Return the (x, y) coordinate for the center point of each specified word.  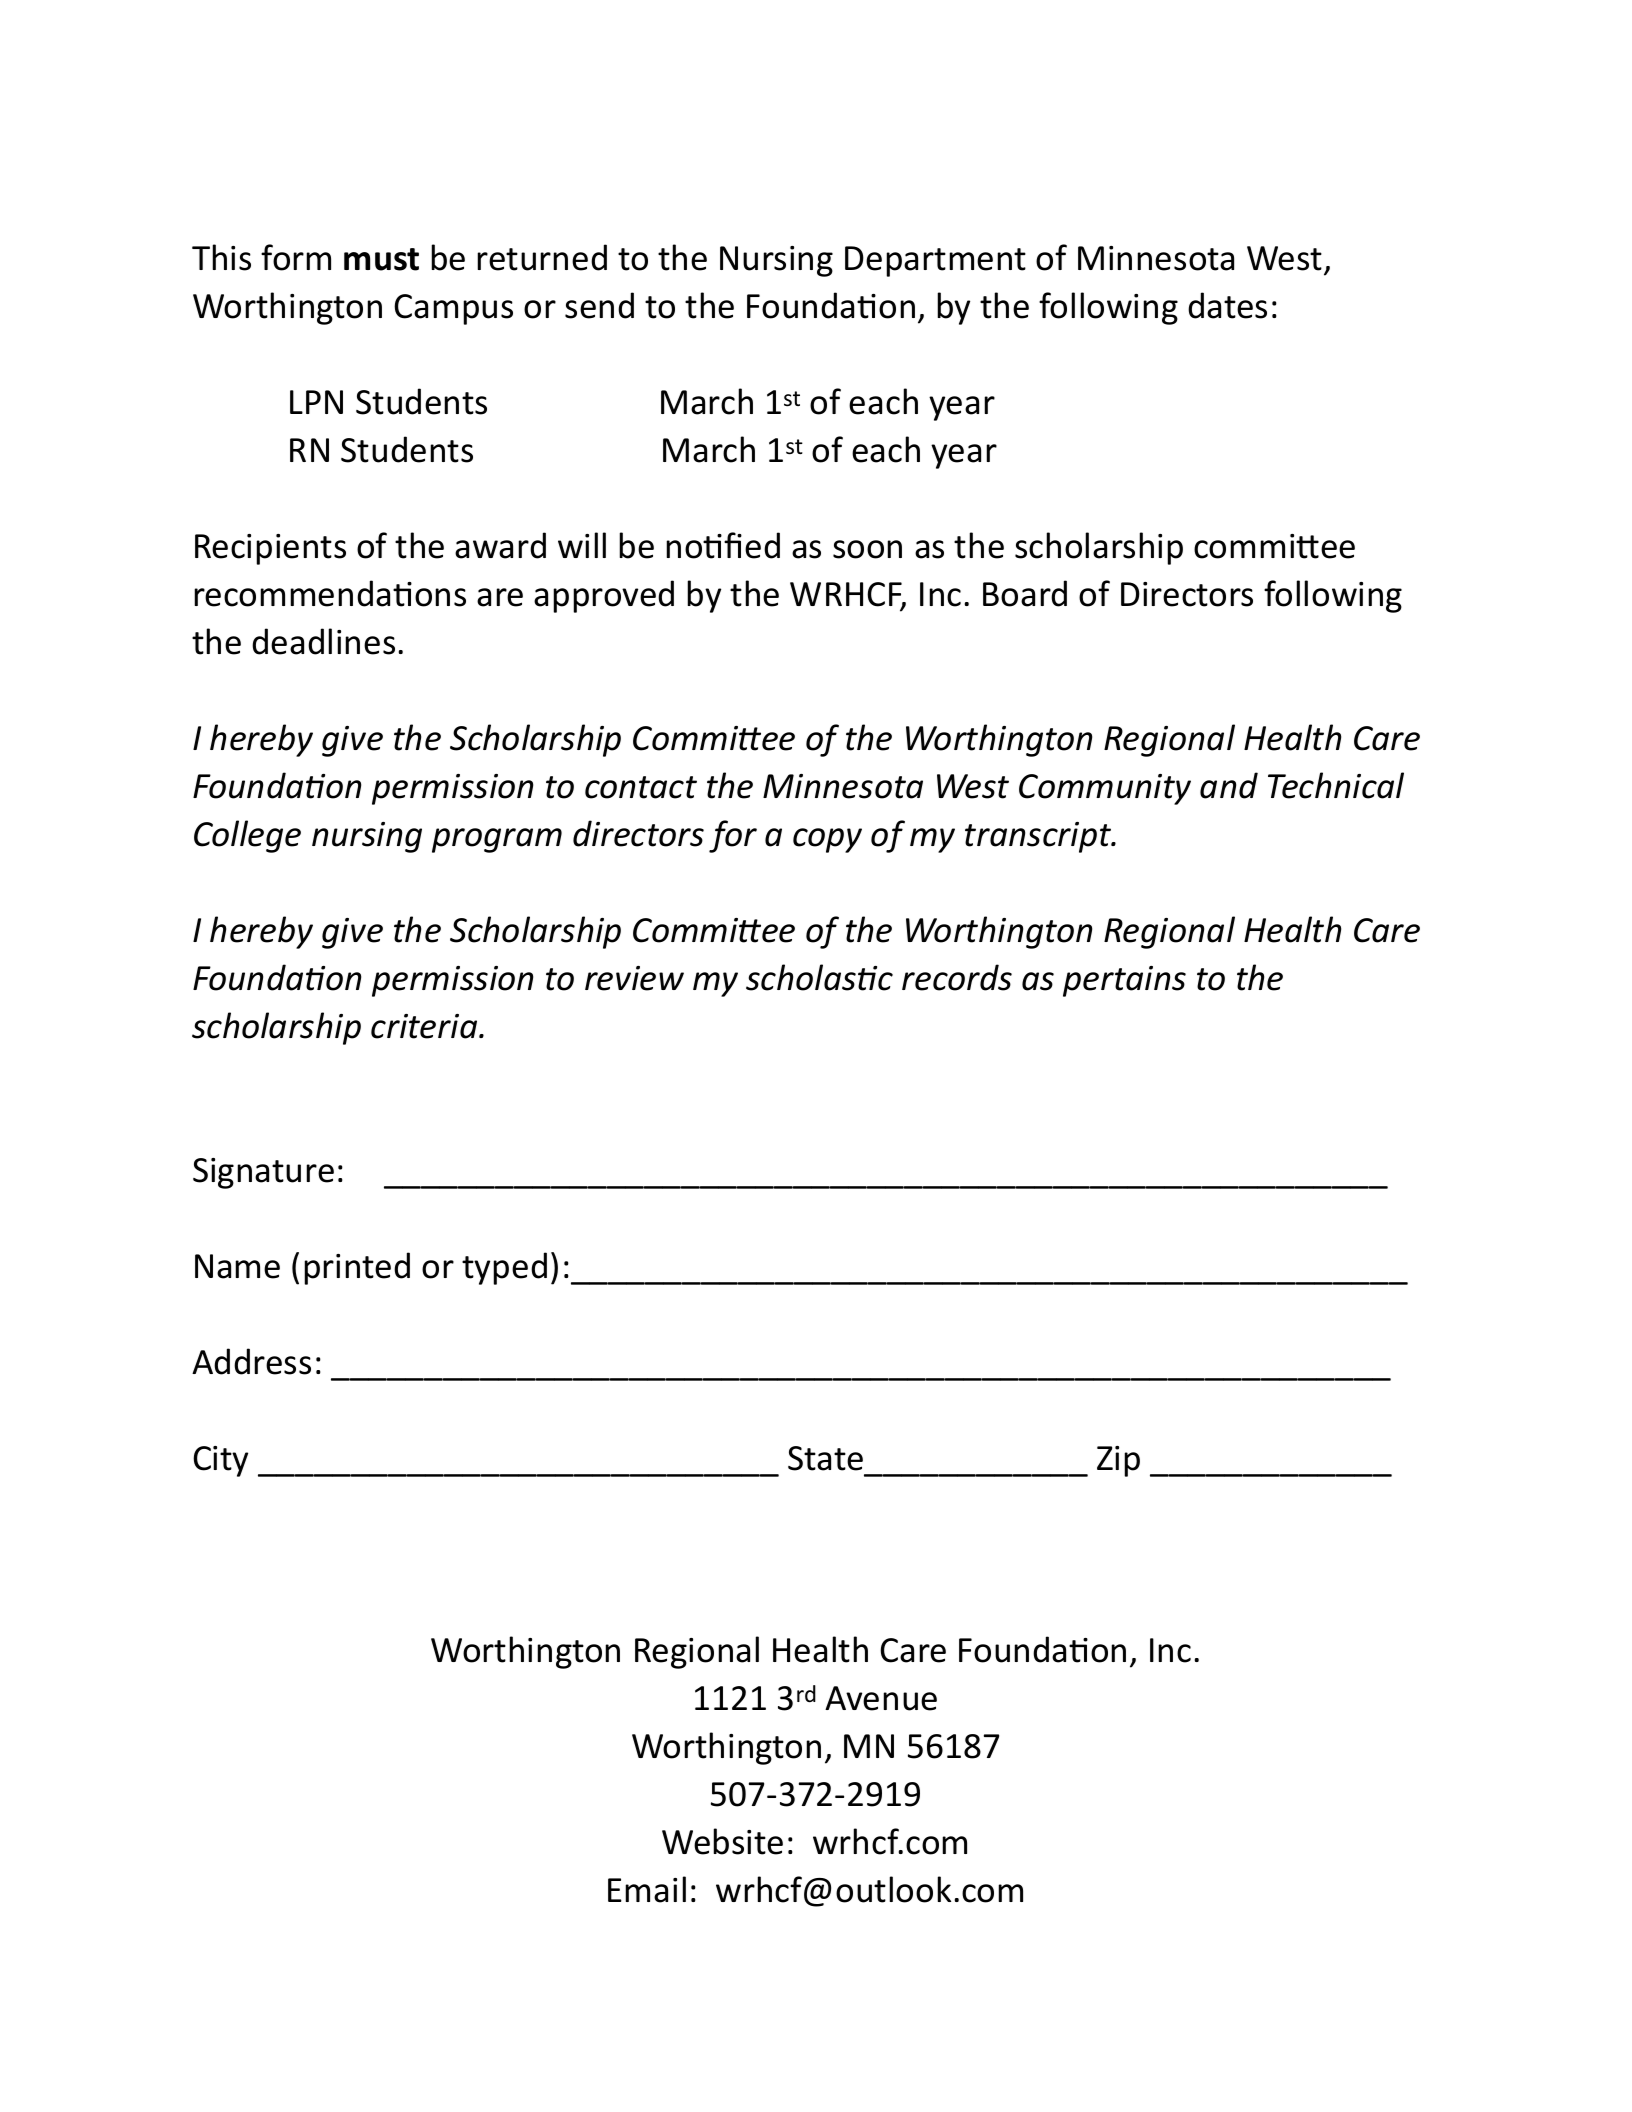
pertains (1124, 981)
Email (647, 1889)
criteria (425, 1026)
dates (1227, 305)
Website (722, 1841)
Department (935, 261)
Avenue (881, 1698)
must (381, 259)
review (634, 978)
